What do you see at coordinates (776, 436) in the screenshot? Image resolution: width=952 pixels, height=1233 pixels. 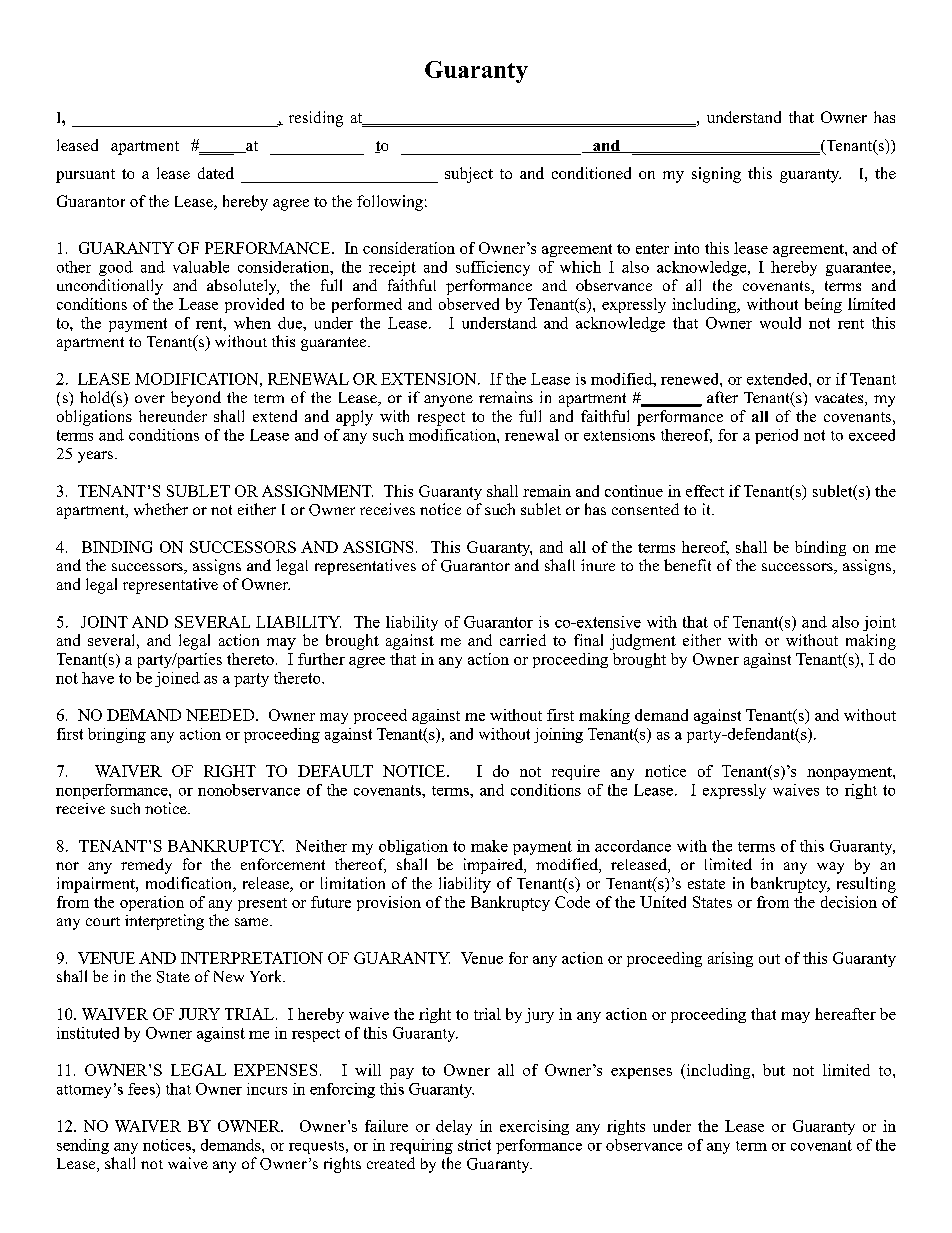 I see `period` at bounding box center [776, 436].
